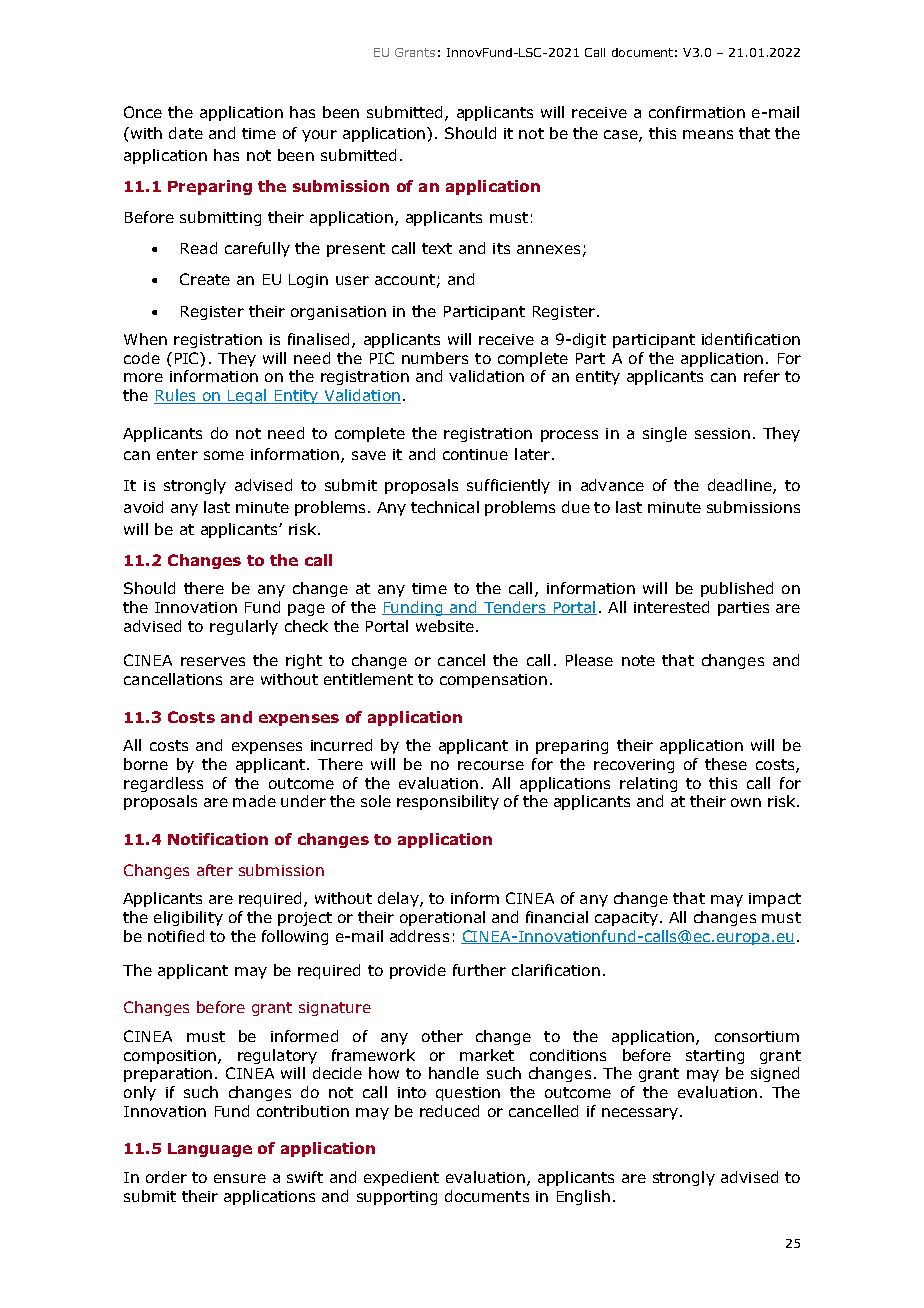  Describe the element at coordinates (437, 248) in the image. I see `text` at that location.
